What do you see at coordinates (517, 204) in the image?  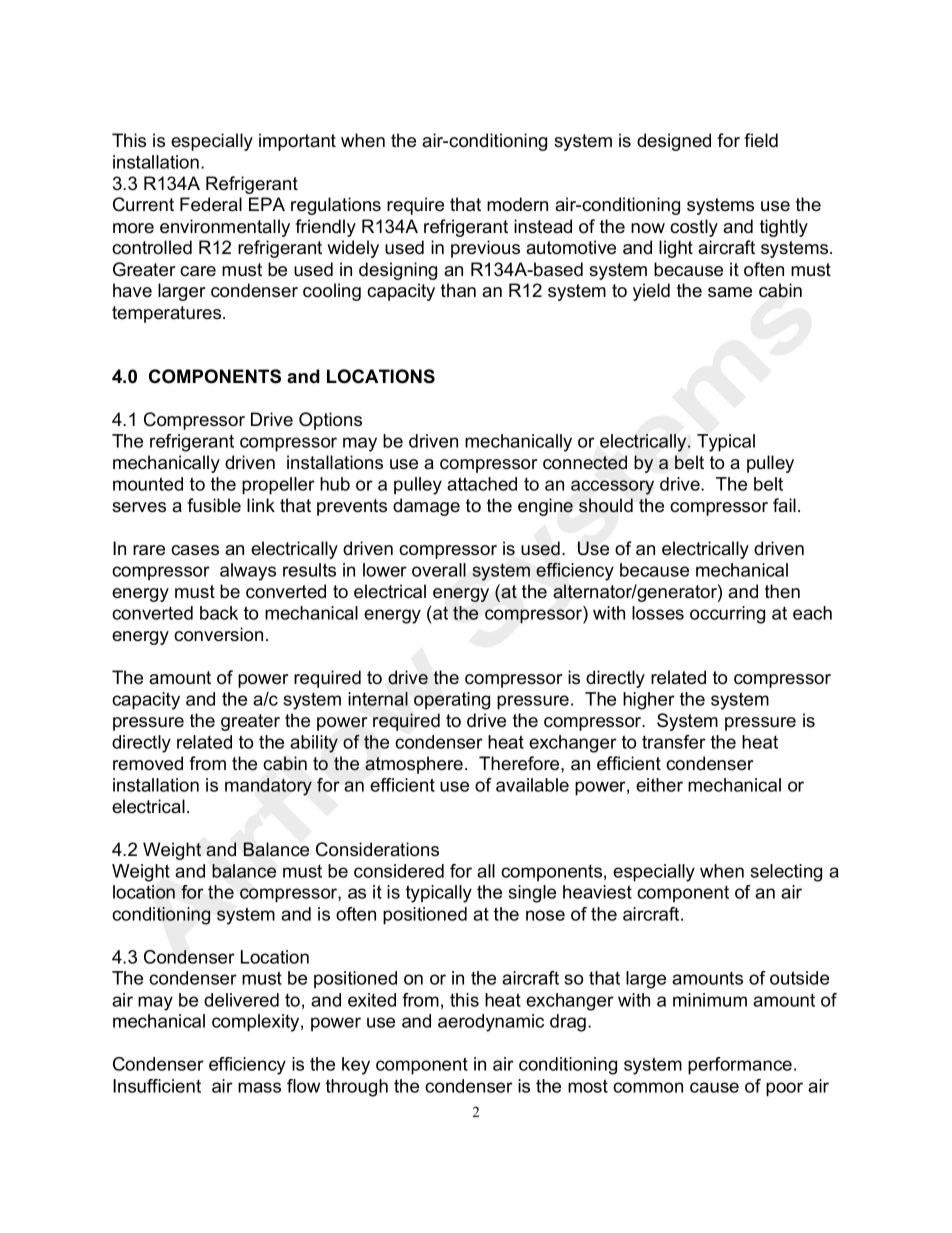 I see `modern` at bounding box center [517, 204].
